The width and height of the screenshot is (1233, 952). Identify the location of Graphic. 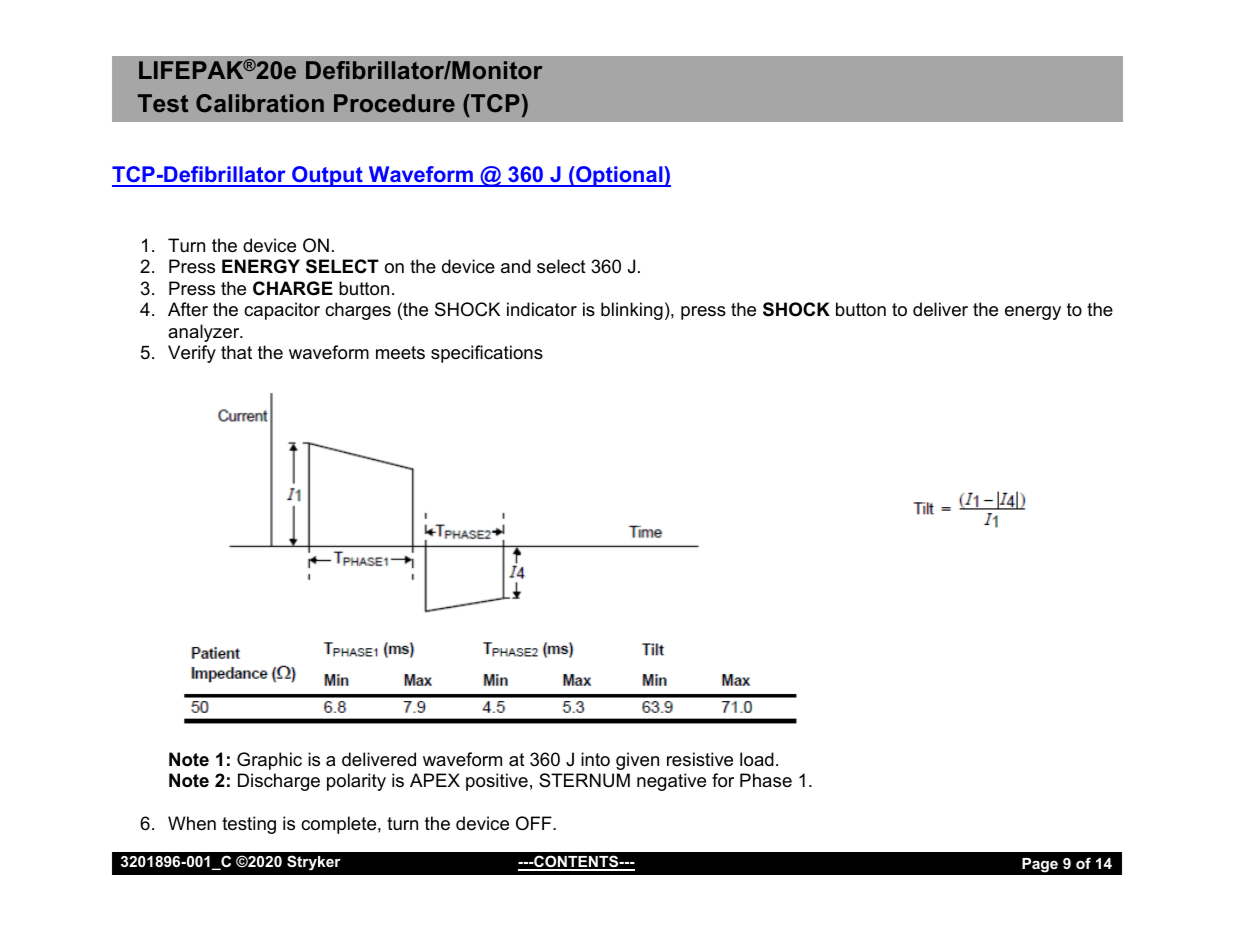
(269, 761).
